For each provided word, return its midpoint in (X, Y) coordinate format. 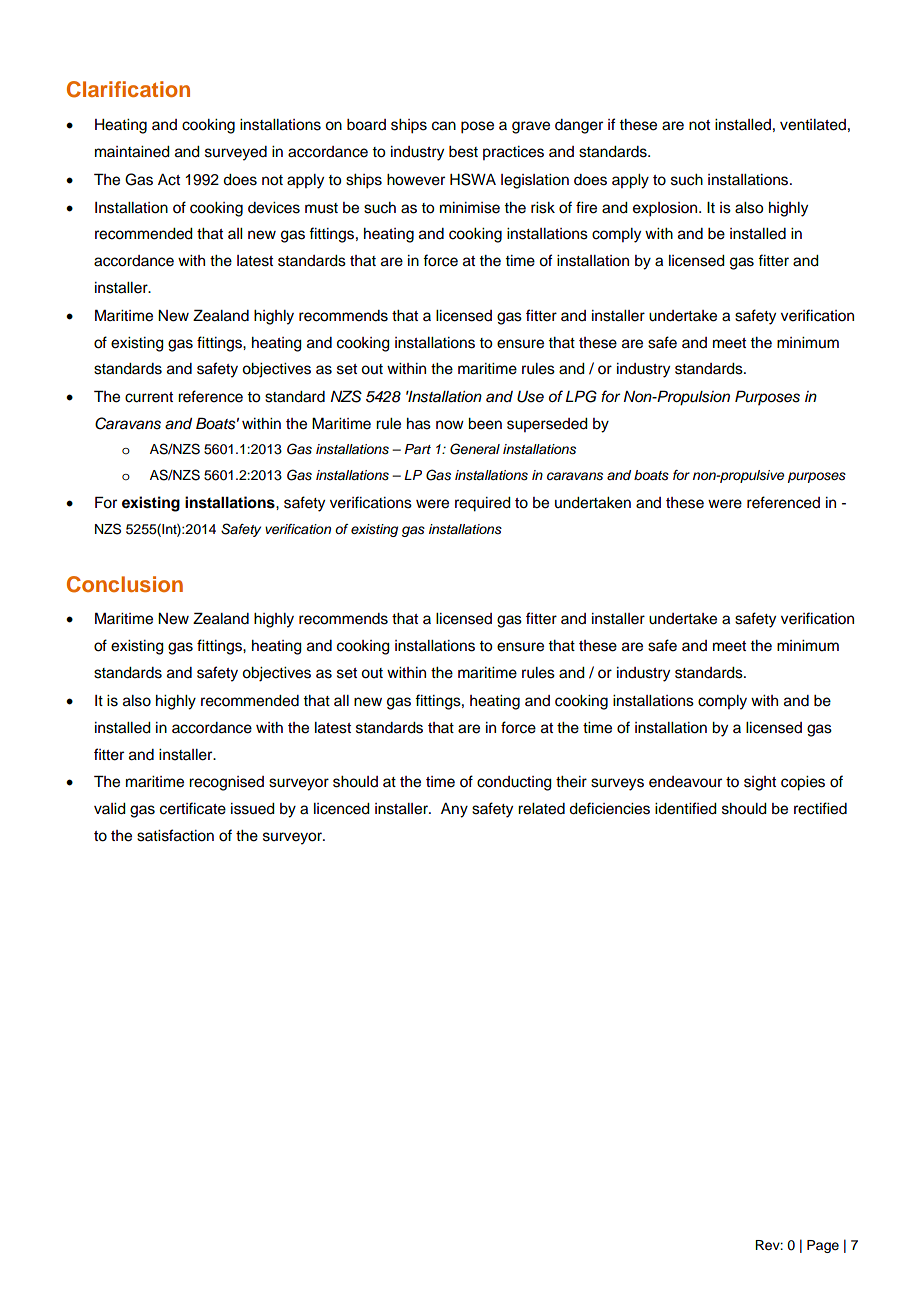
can (444, 126)
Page (823, 1246)
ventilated (813, 125)
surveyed (236, 153)
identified (686, 808)
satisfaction (175, 835)
